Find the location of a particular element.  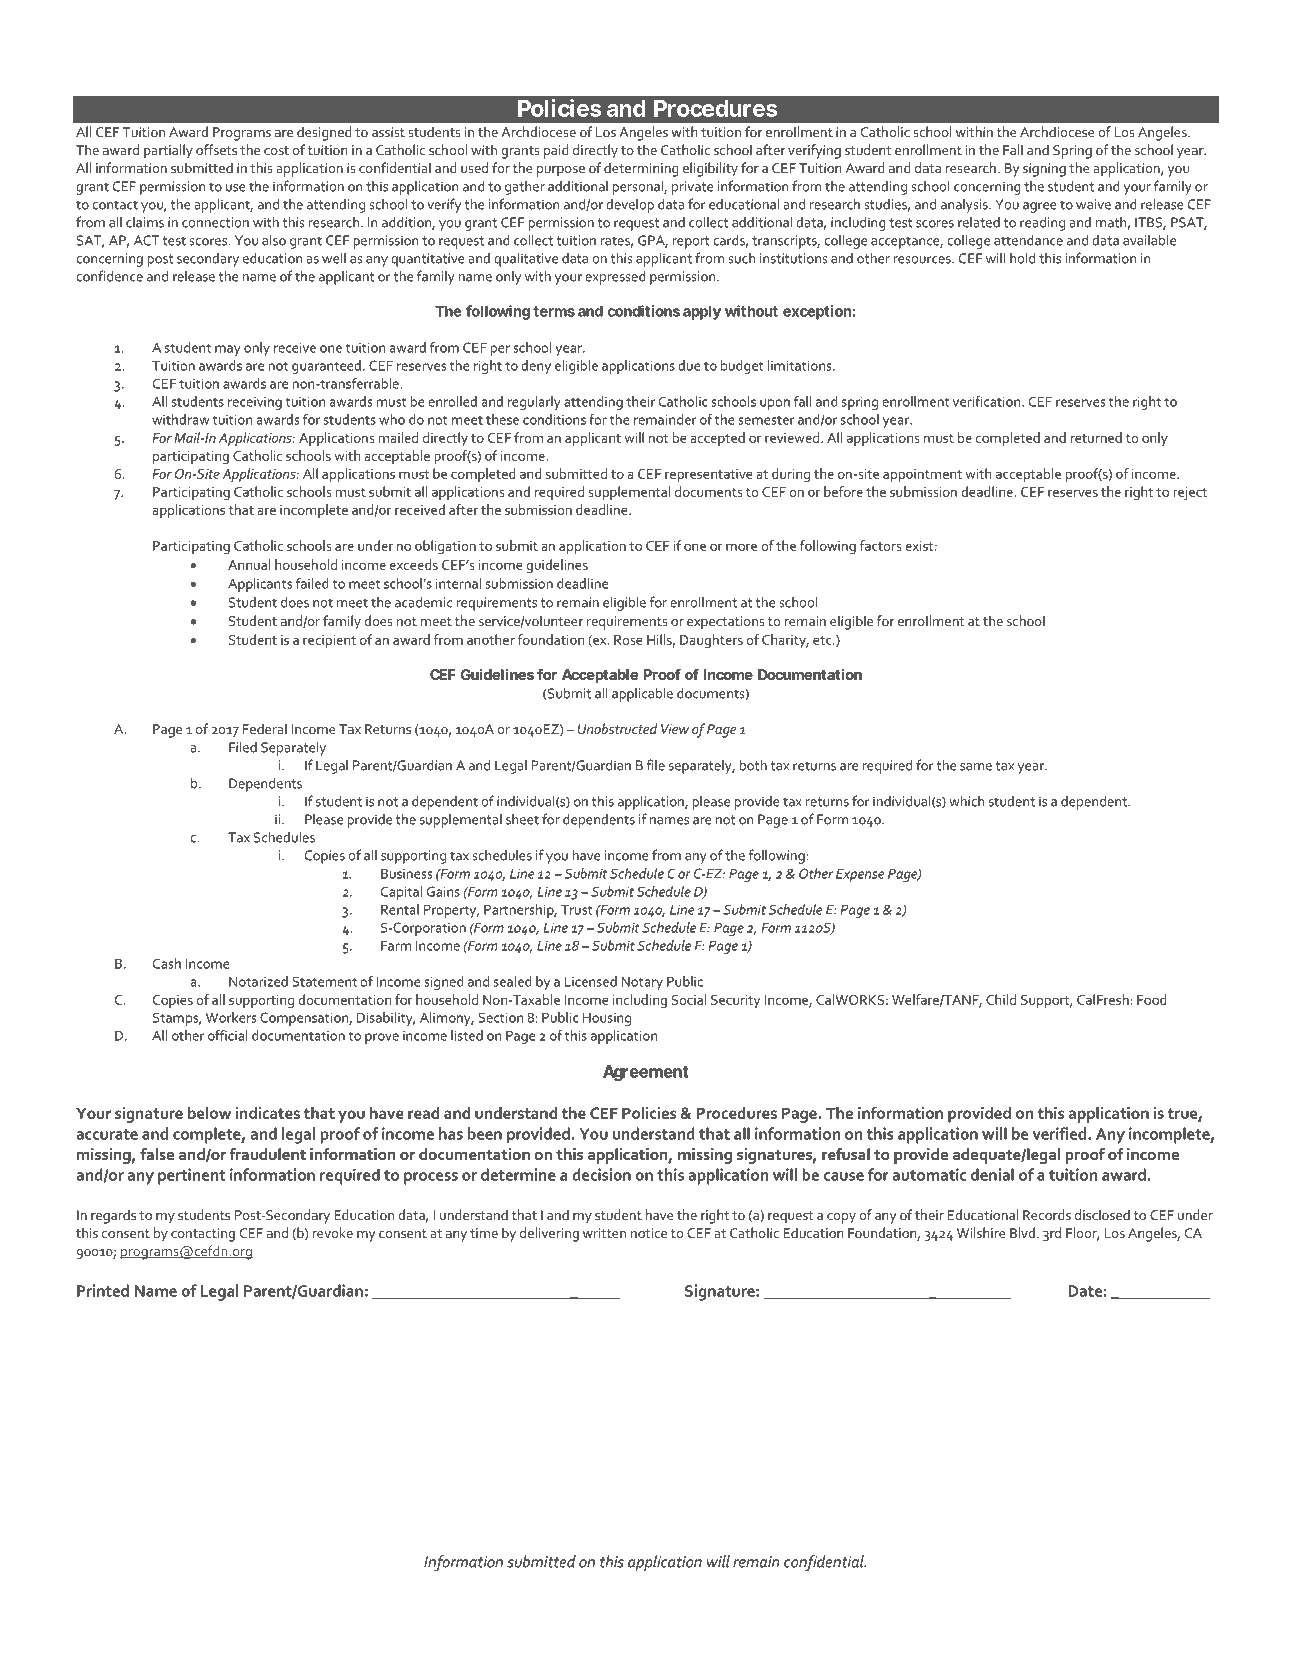

applicable is located at coordinates (642, 694).
